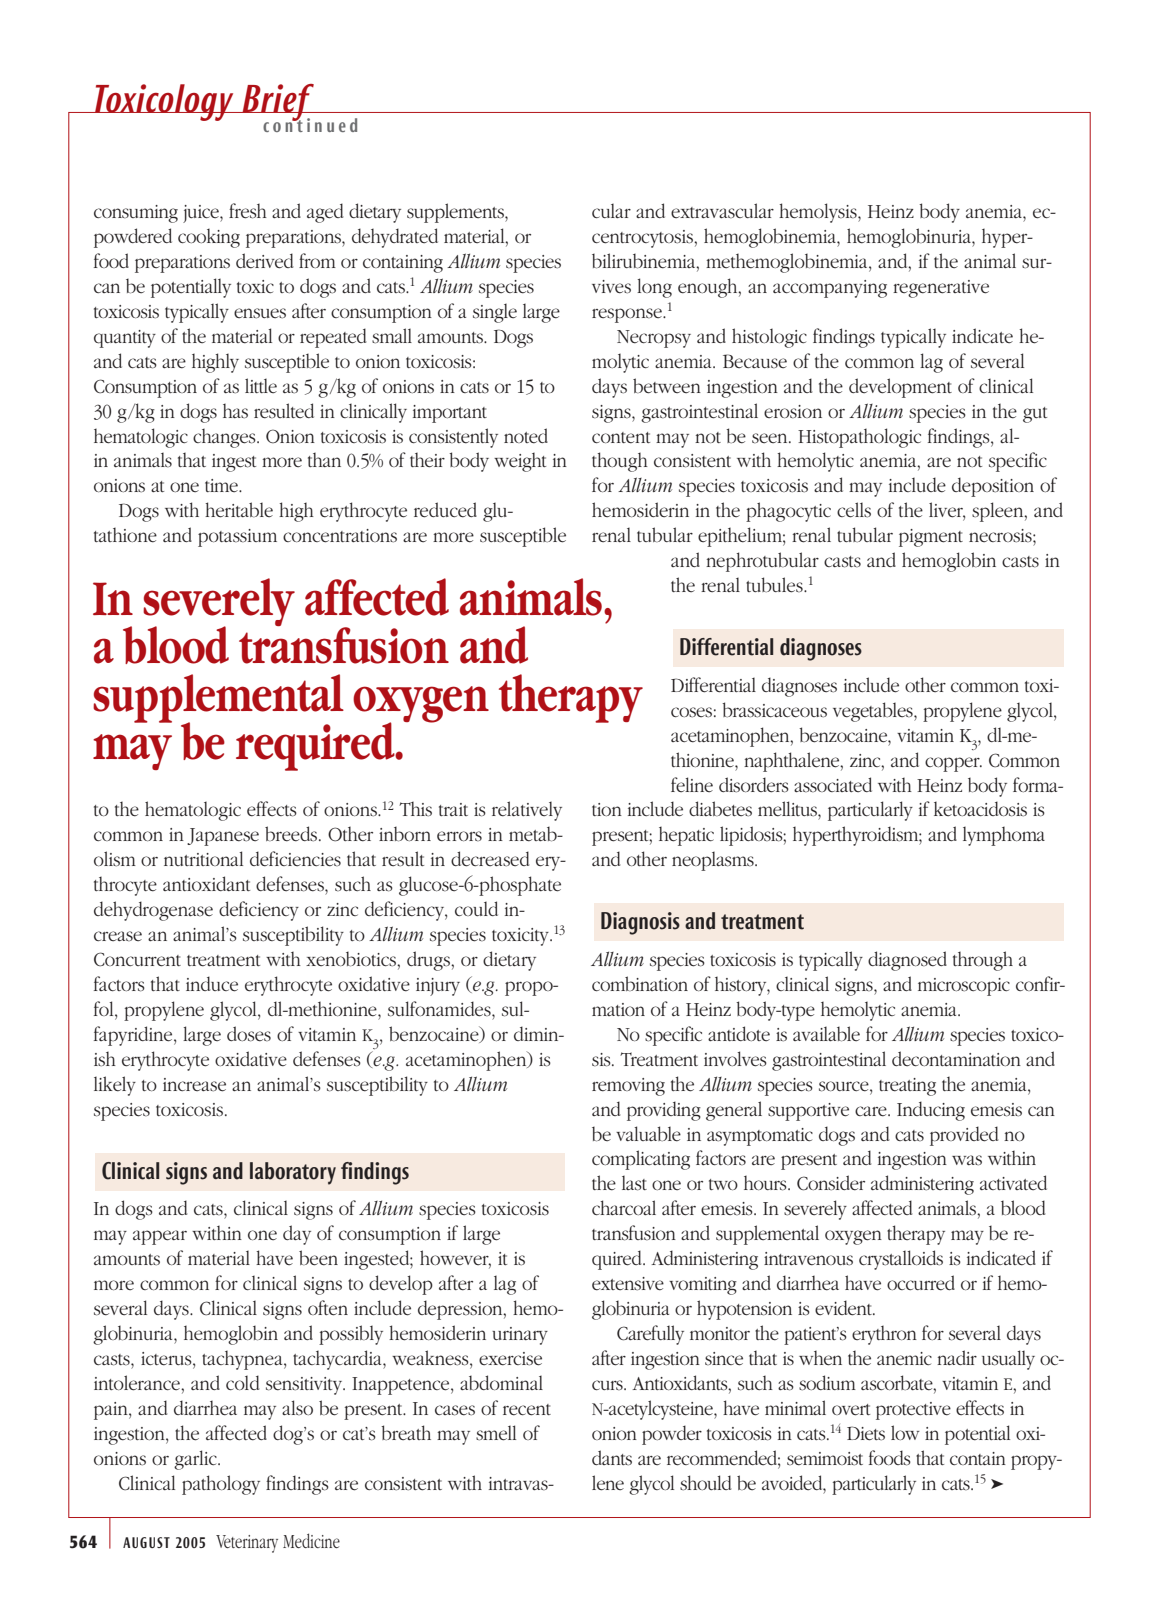  I want to click on supplements, so click(456, 213).
